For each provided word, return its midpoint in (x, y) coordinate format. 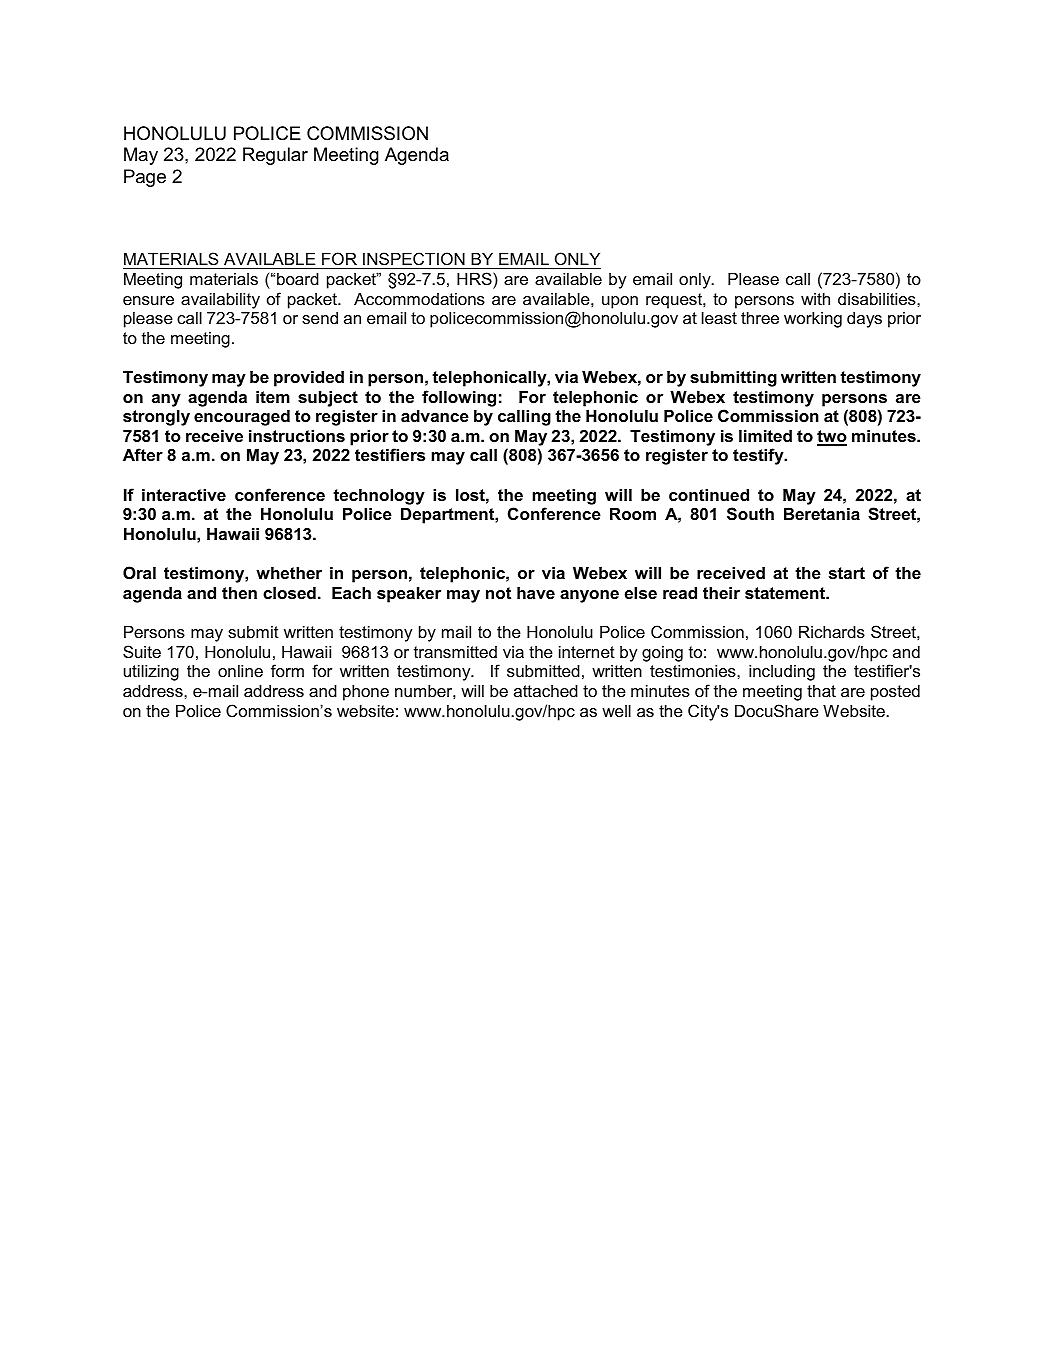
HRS (475, 278)
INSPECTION (414, 260)
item (273, 397)
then (239, 593)
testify (759, 456)
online (240, 671)
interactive (184, 495)
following (459, 398)
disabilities (878, 299)
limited (765, 436)
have (536, 593)
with (815, 299)
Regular (275, 156)
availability (220, 301)
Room (633, 514)
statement (786, 593)
